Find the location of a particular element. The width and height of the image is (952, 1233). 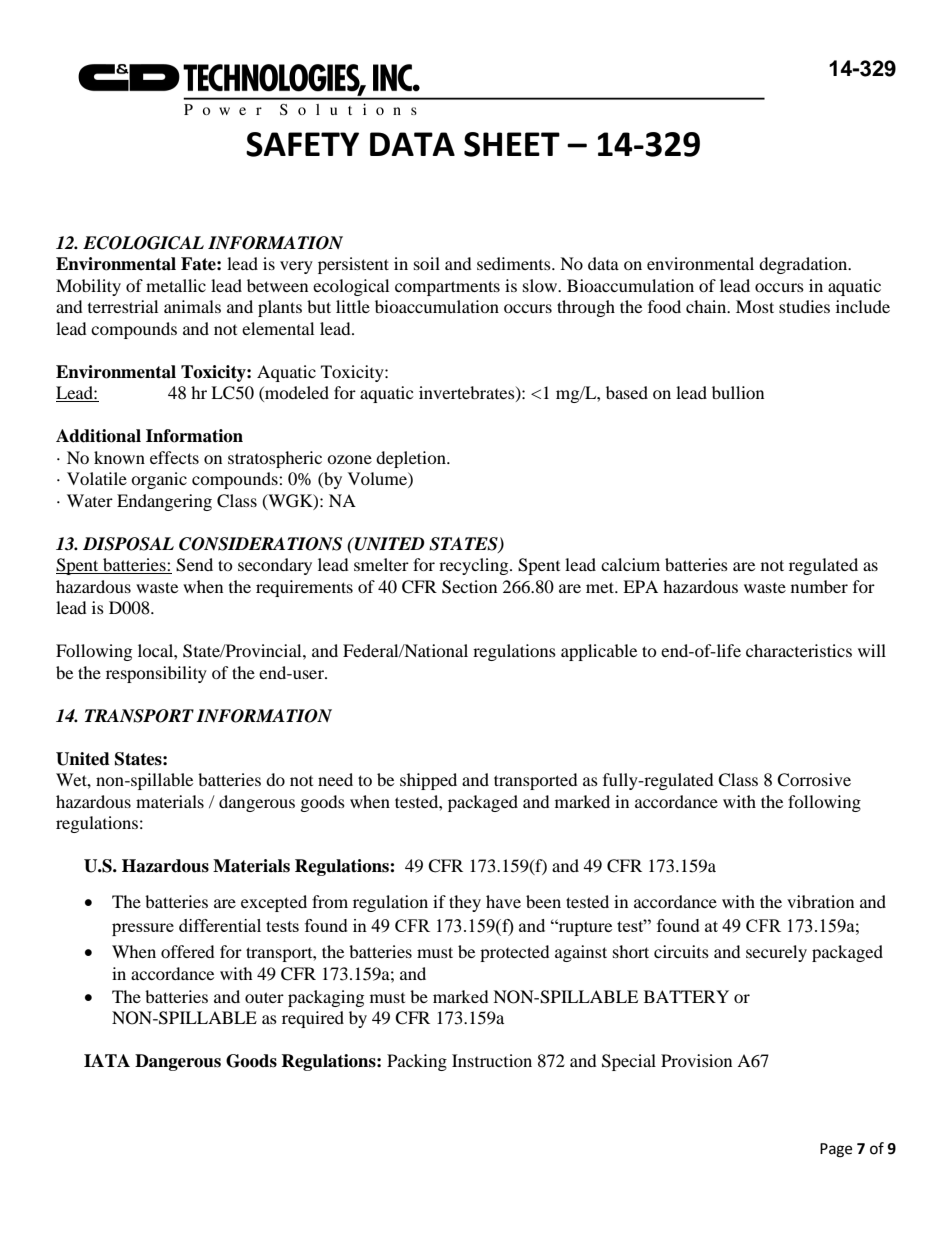

responsibility is located at coordinates (156, 674).
